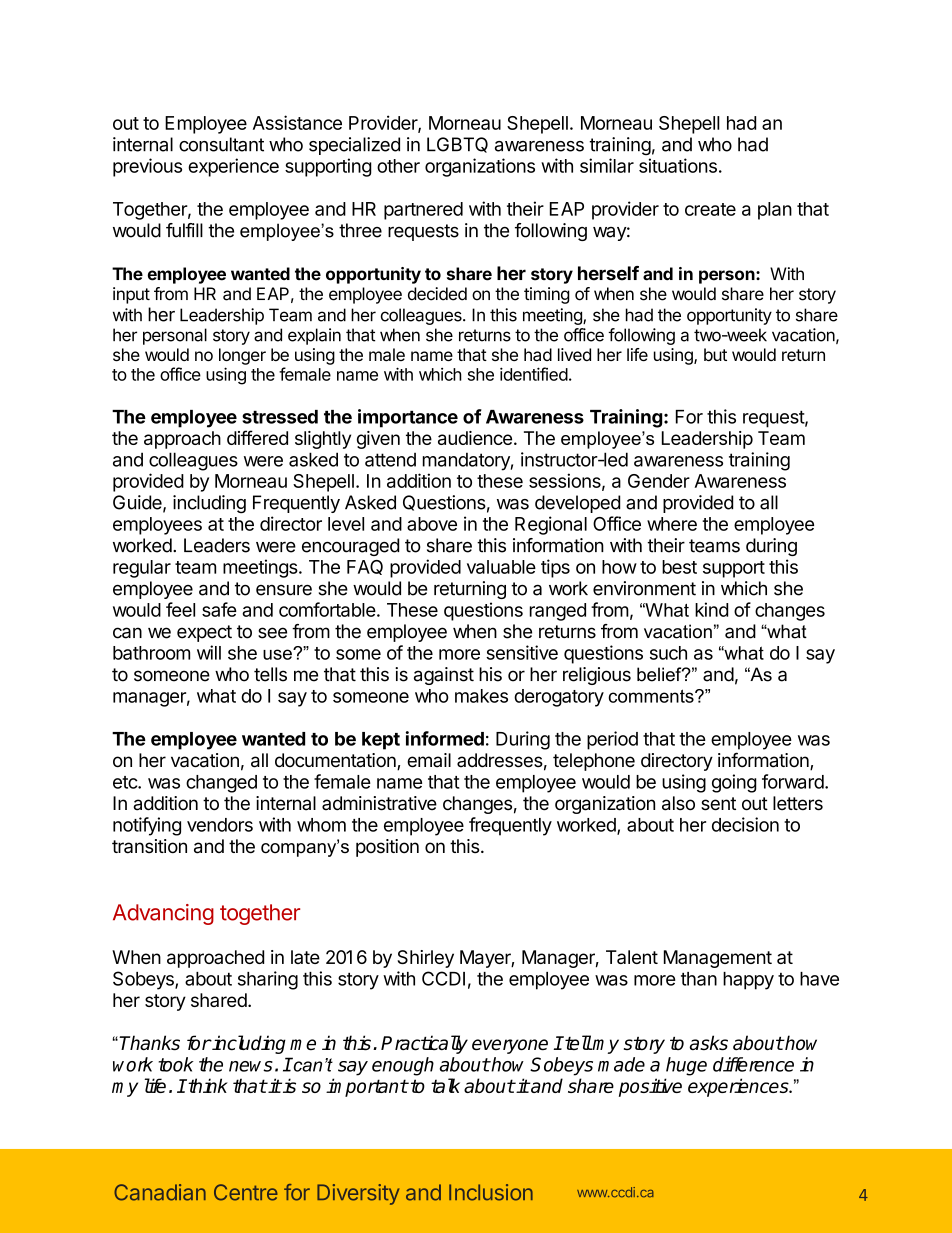 The height and width of the document is (1233, 952). I want to click on kind, so click(711, 609).
